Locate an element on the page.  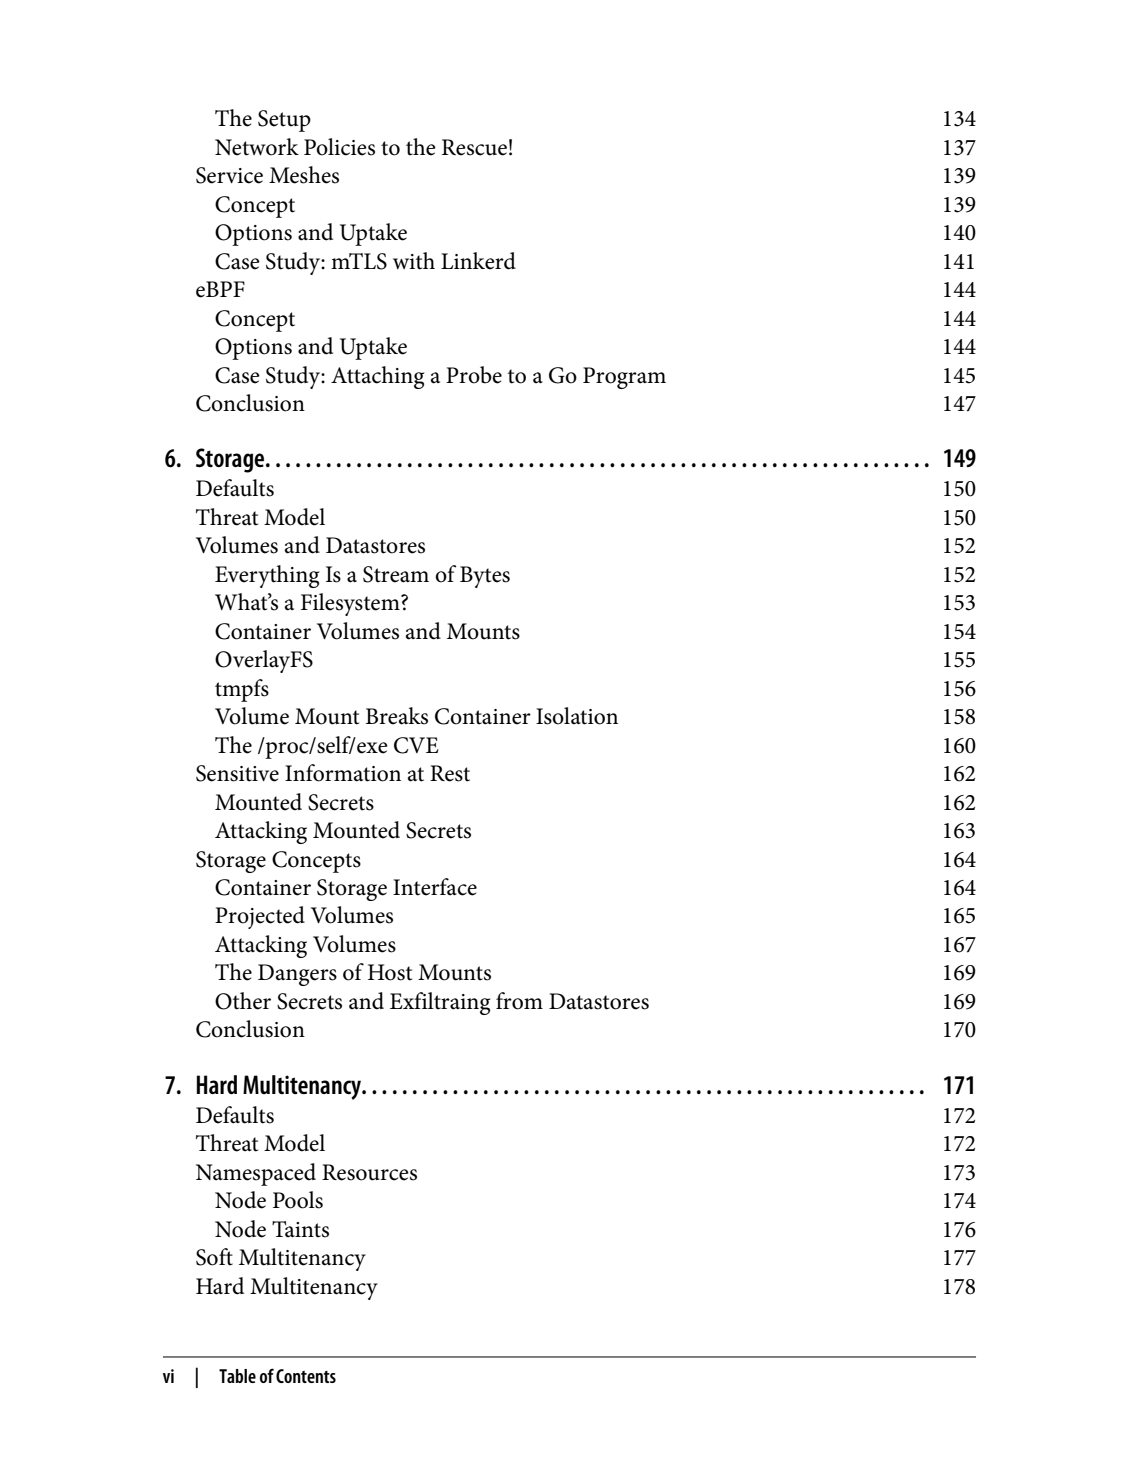
Network is located at coordinates (257, 147).
